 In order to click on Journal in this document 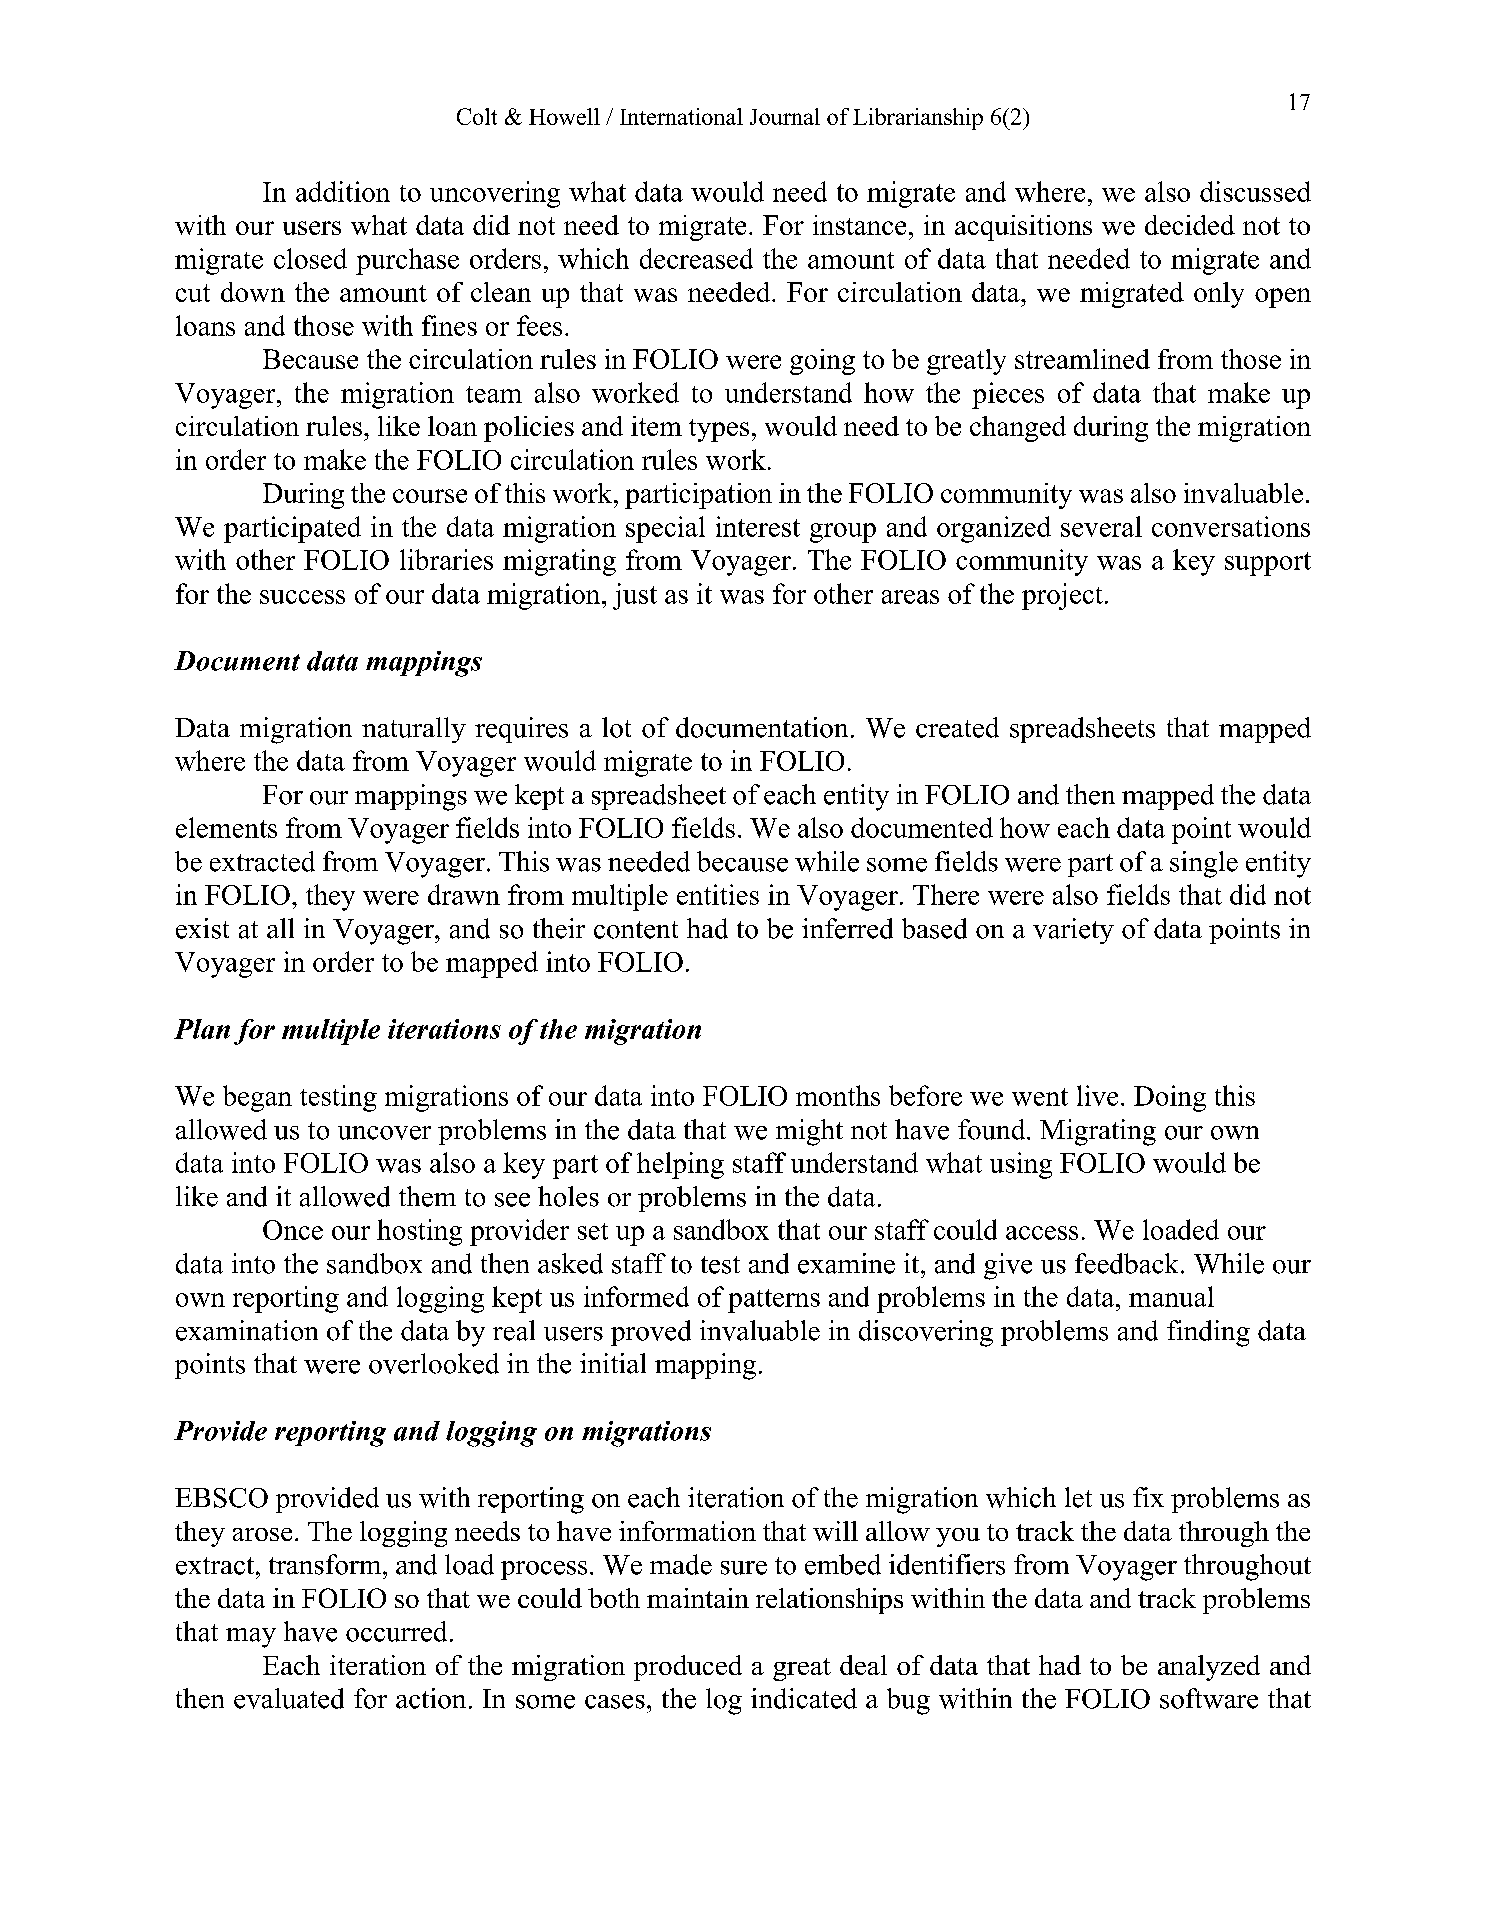, I will do `click(785, 116)`.
